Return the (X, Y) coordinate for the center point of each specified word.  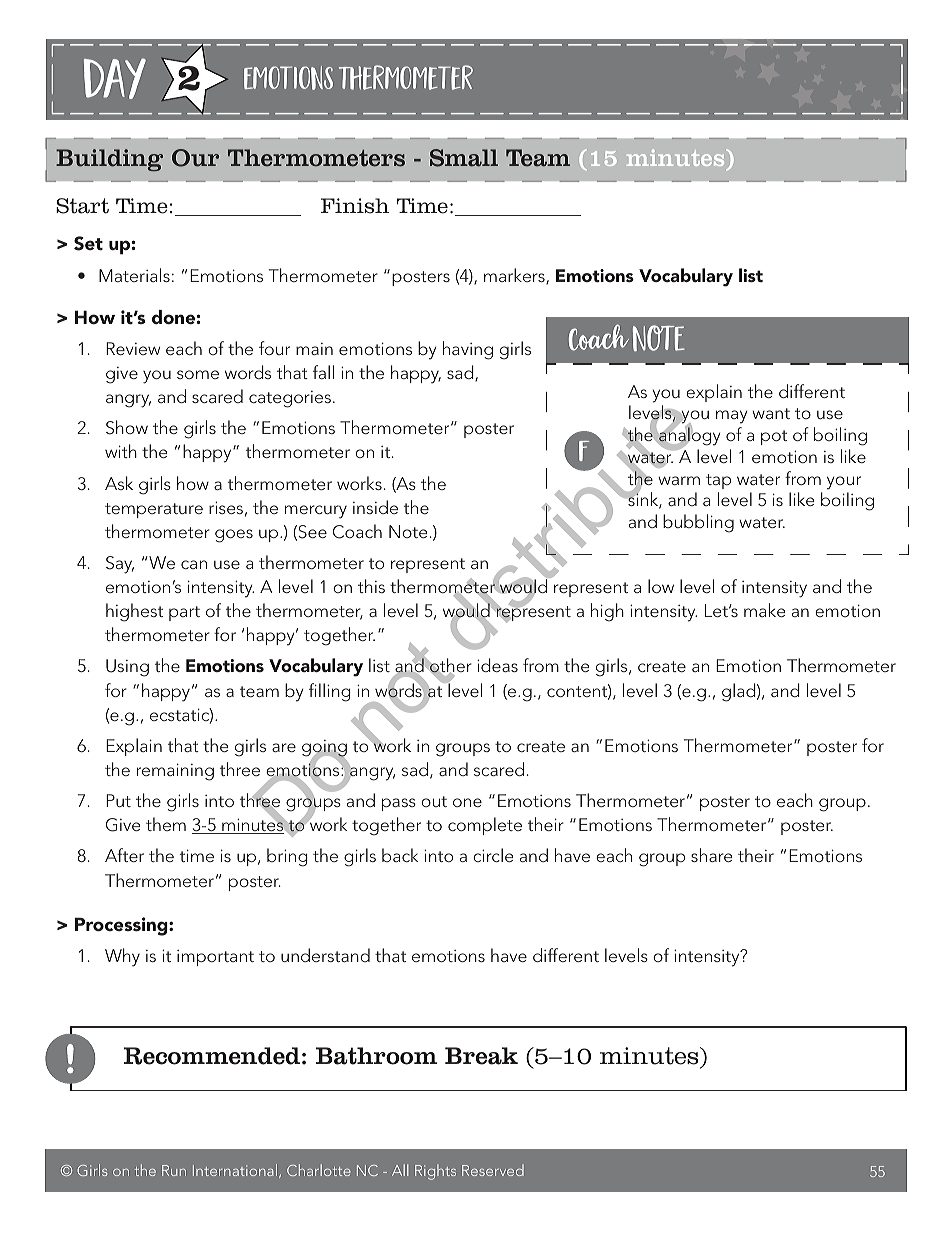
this (371, 586)
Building (109, 160)
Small (464, 158)
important (215, 958)
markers (515, 276)
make (764, 610)
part (184, 613)
